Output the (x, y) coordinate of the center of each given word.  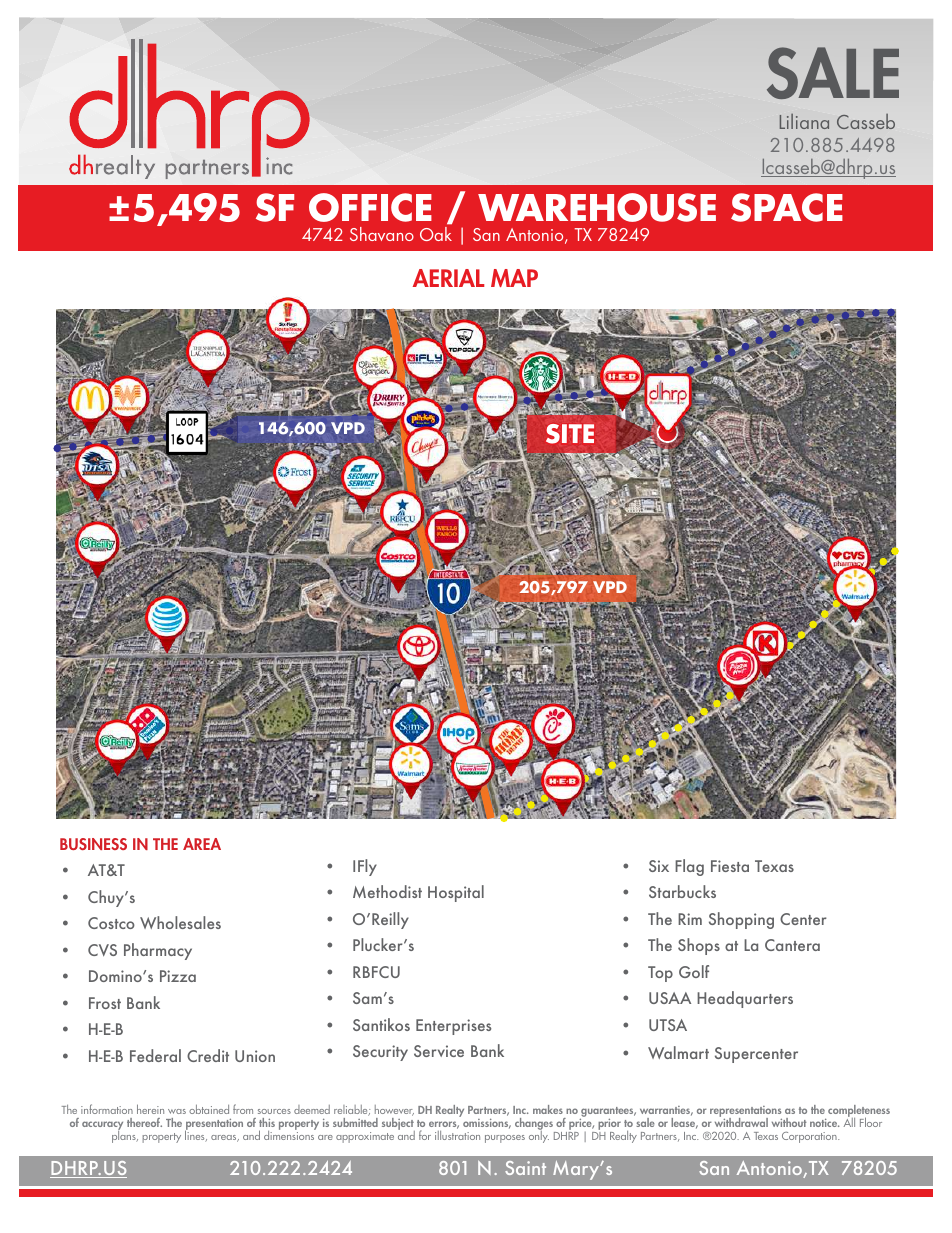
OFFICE (370, 207)
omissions (487, 1124)
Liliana (804, 121)
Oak (436, 234)
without (789, 1122)
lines (196, 1135)
